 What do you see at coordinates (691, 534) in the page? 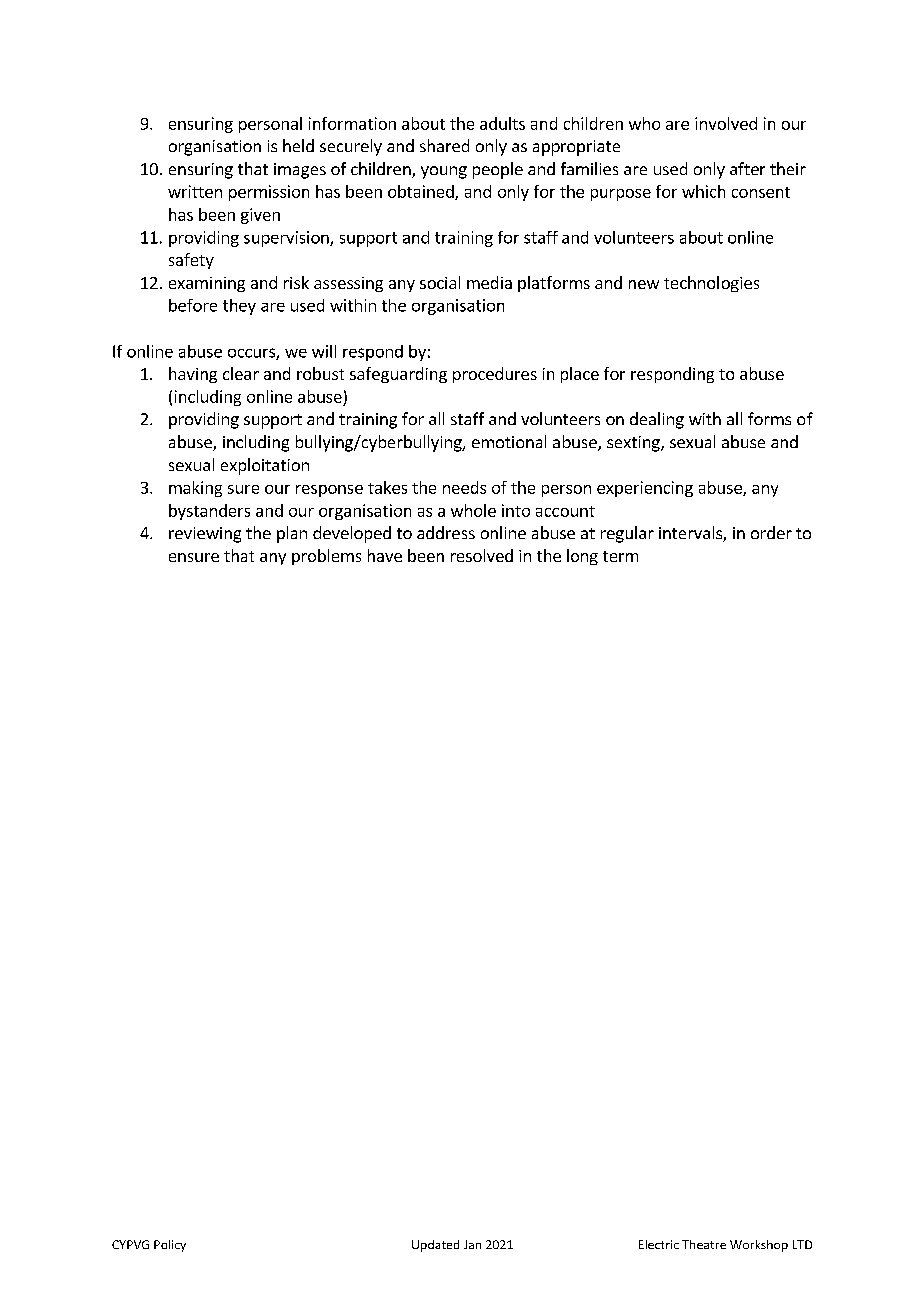
I see `intervals` at bounding box center [691, 534].
